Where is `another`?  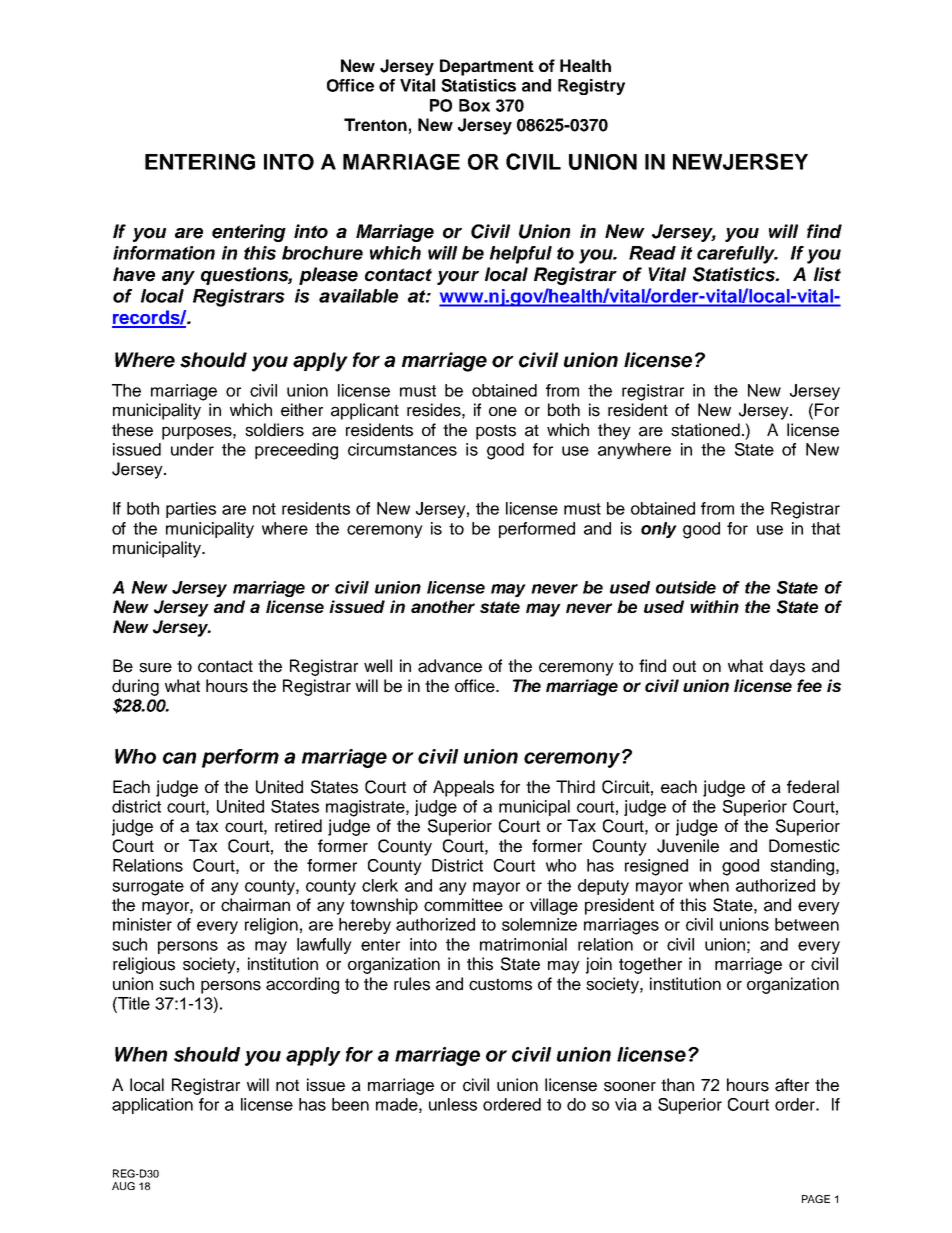
another is located at coordinates (443, 606).
